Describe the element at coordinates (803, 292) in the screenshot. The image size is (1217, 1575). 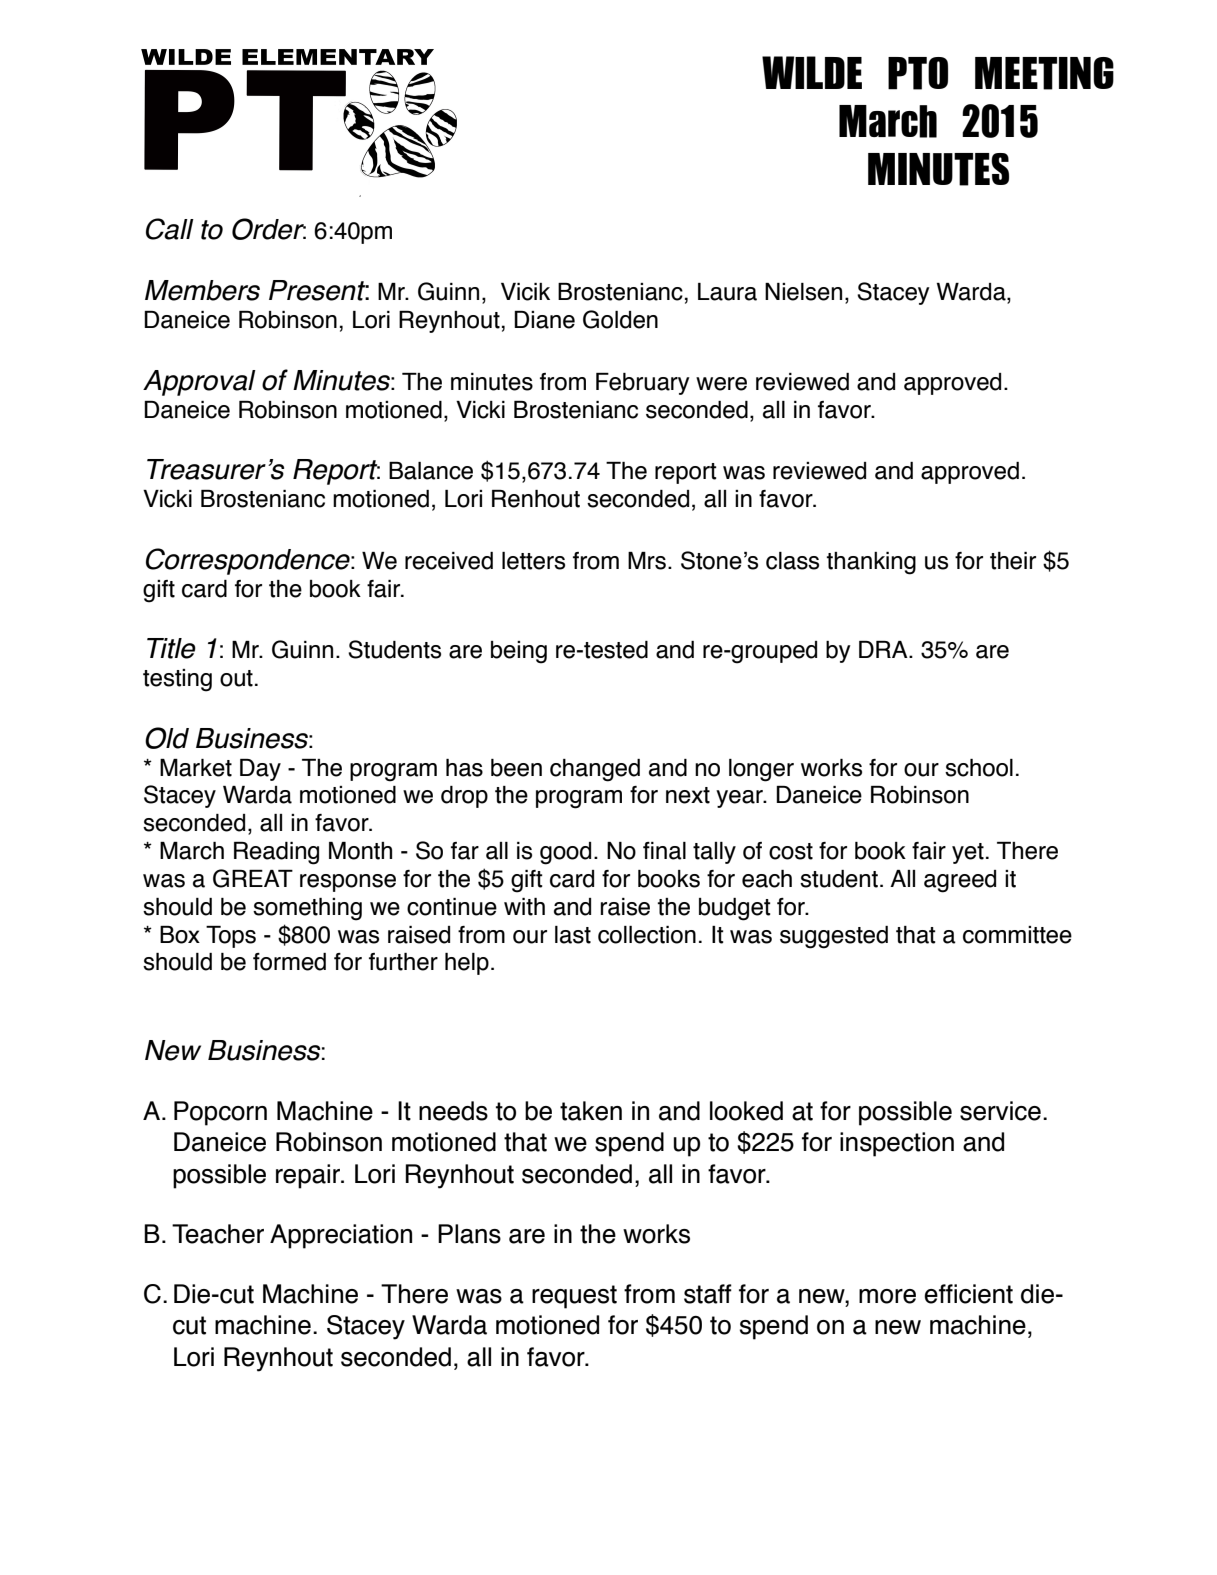
I see `Nielsen` at that location.
